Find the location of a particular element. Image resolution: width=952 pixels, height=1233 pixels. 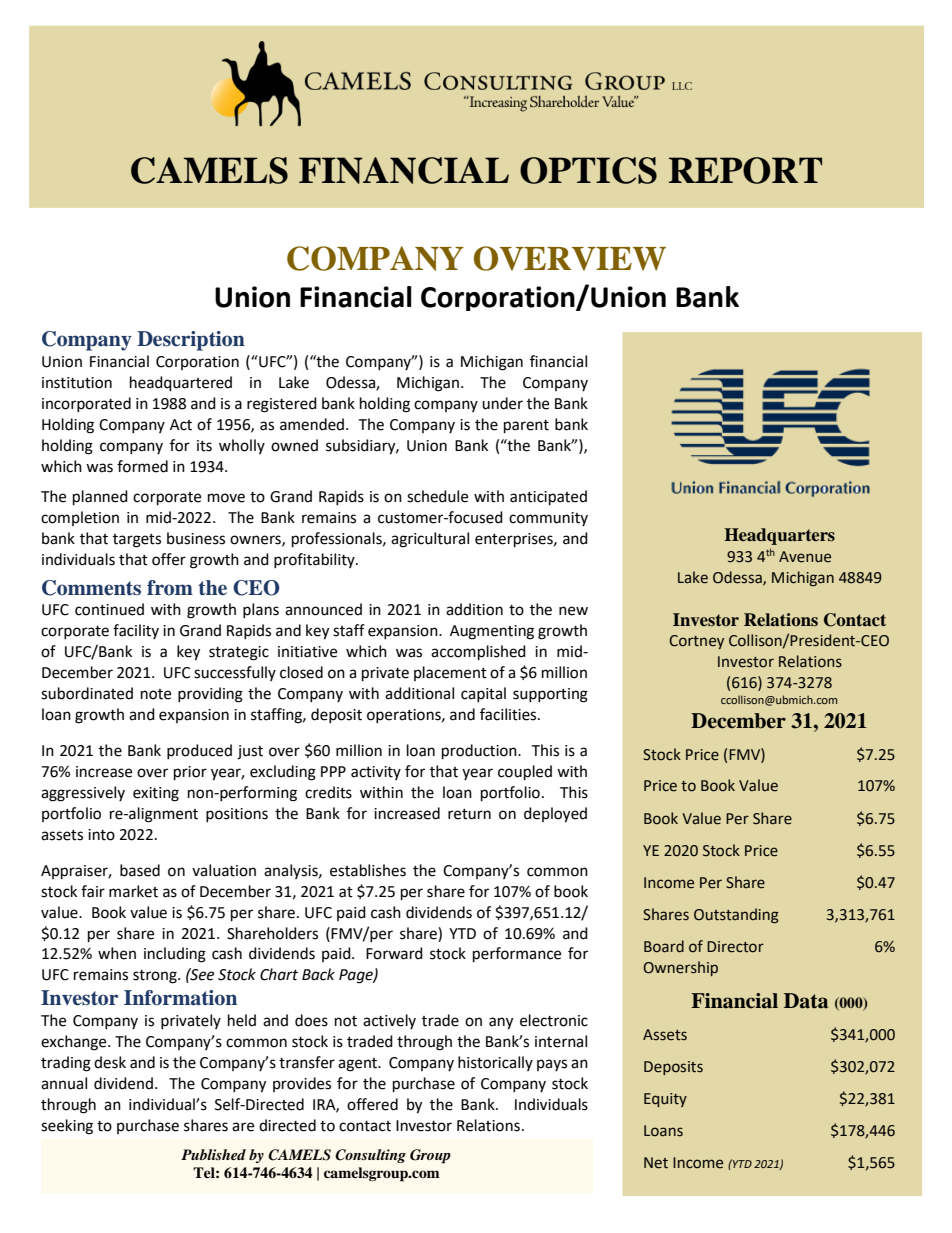

Published is located at coordinates (213, 1154).
